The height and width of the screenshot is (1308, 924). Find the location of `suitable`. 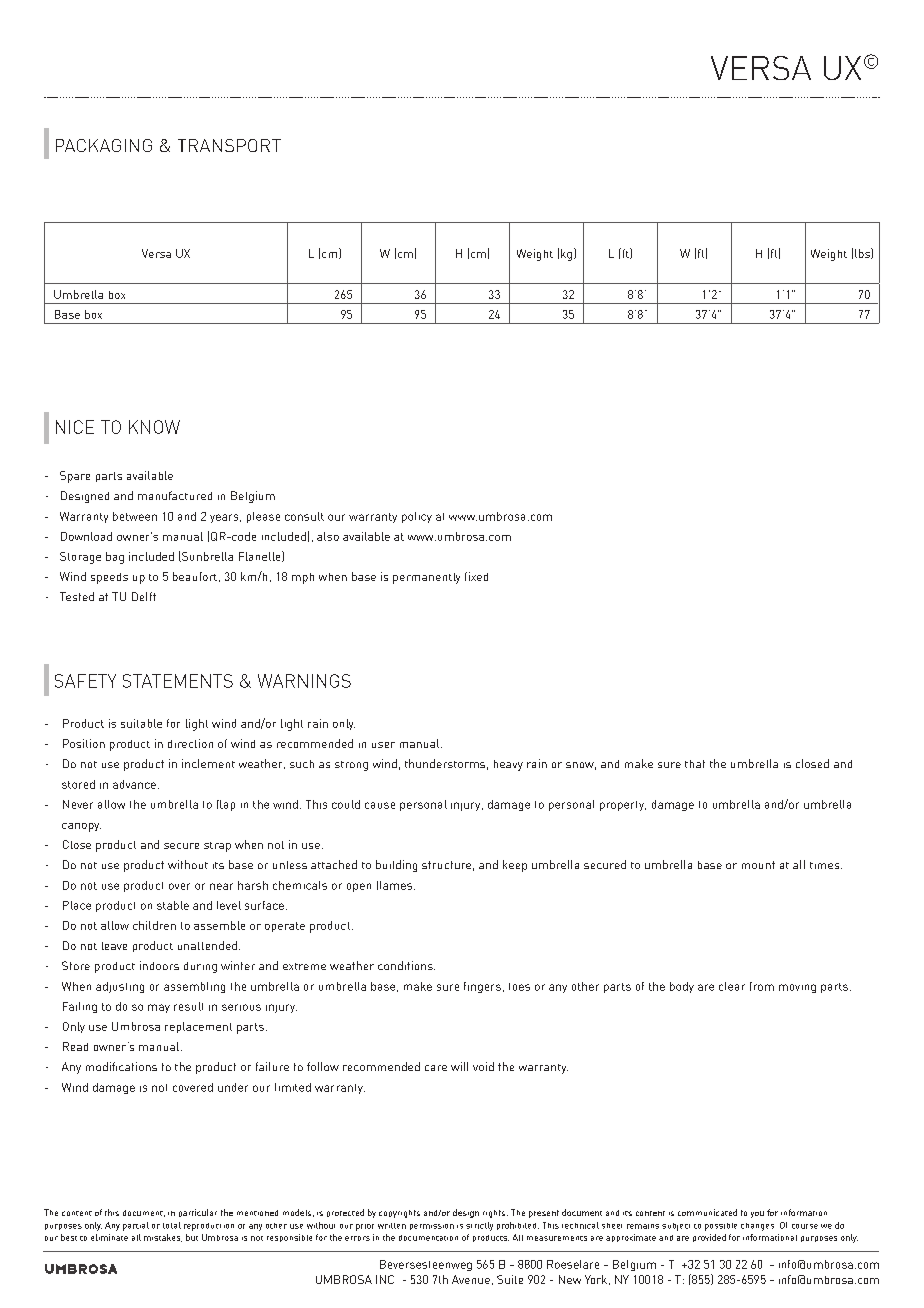

suitable is located at coordinates (141, 723).
